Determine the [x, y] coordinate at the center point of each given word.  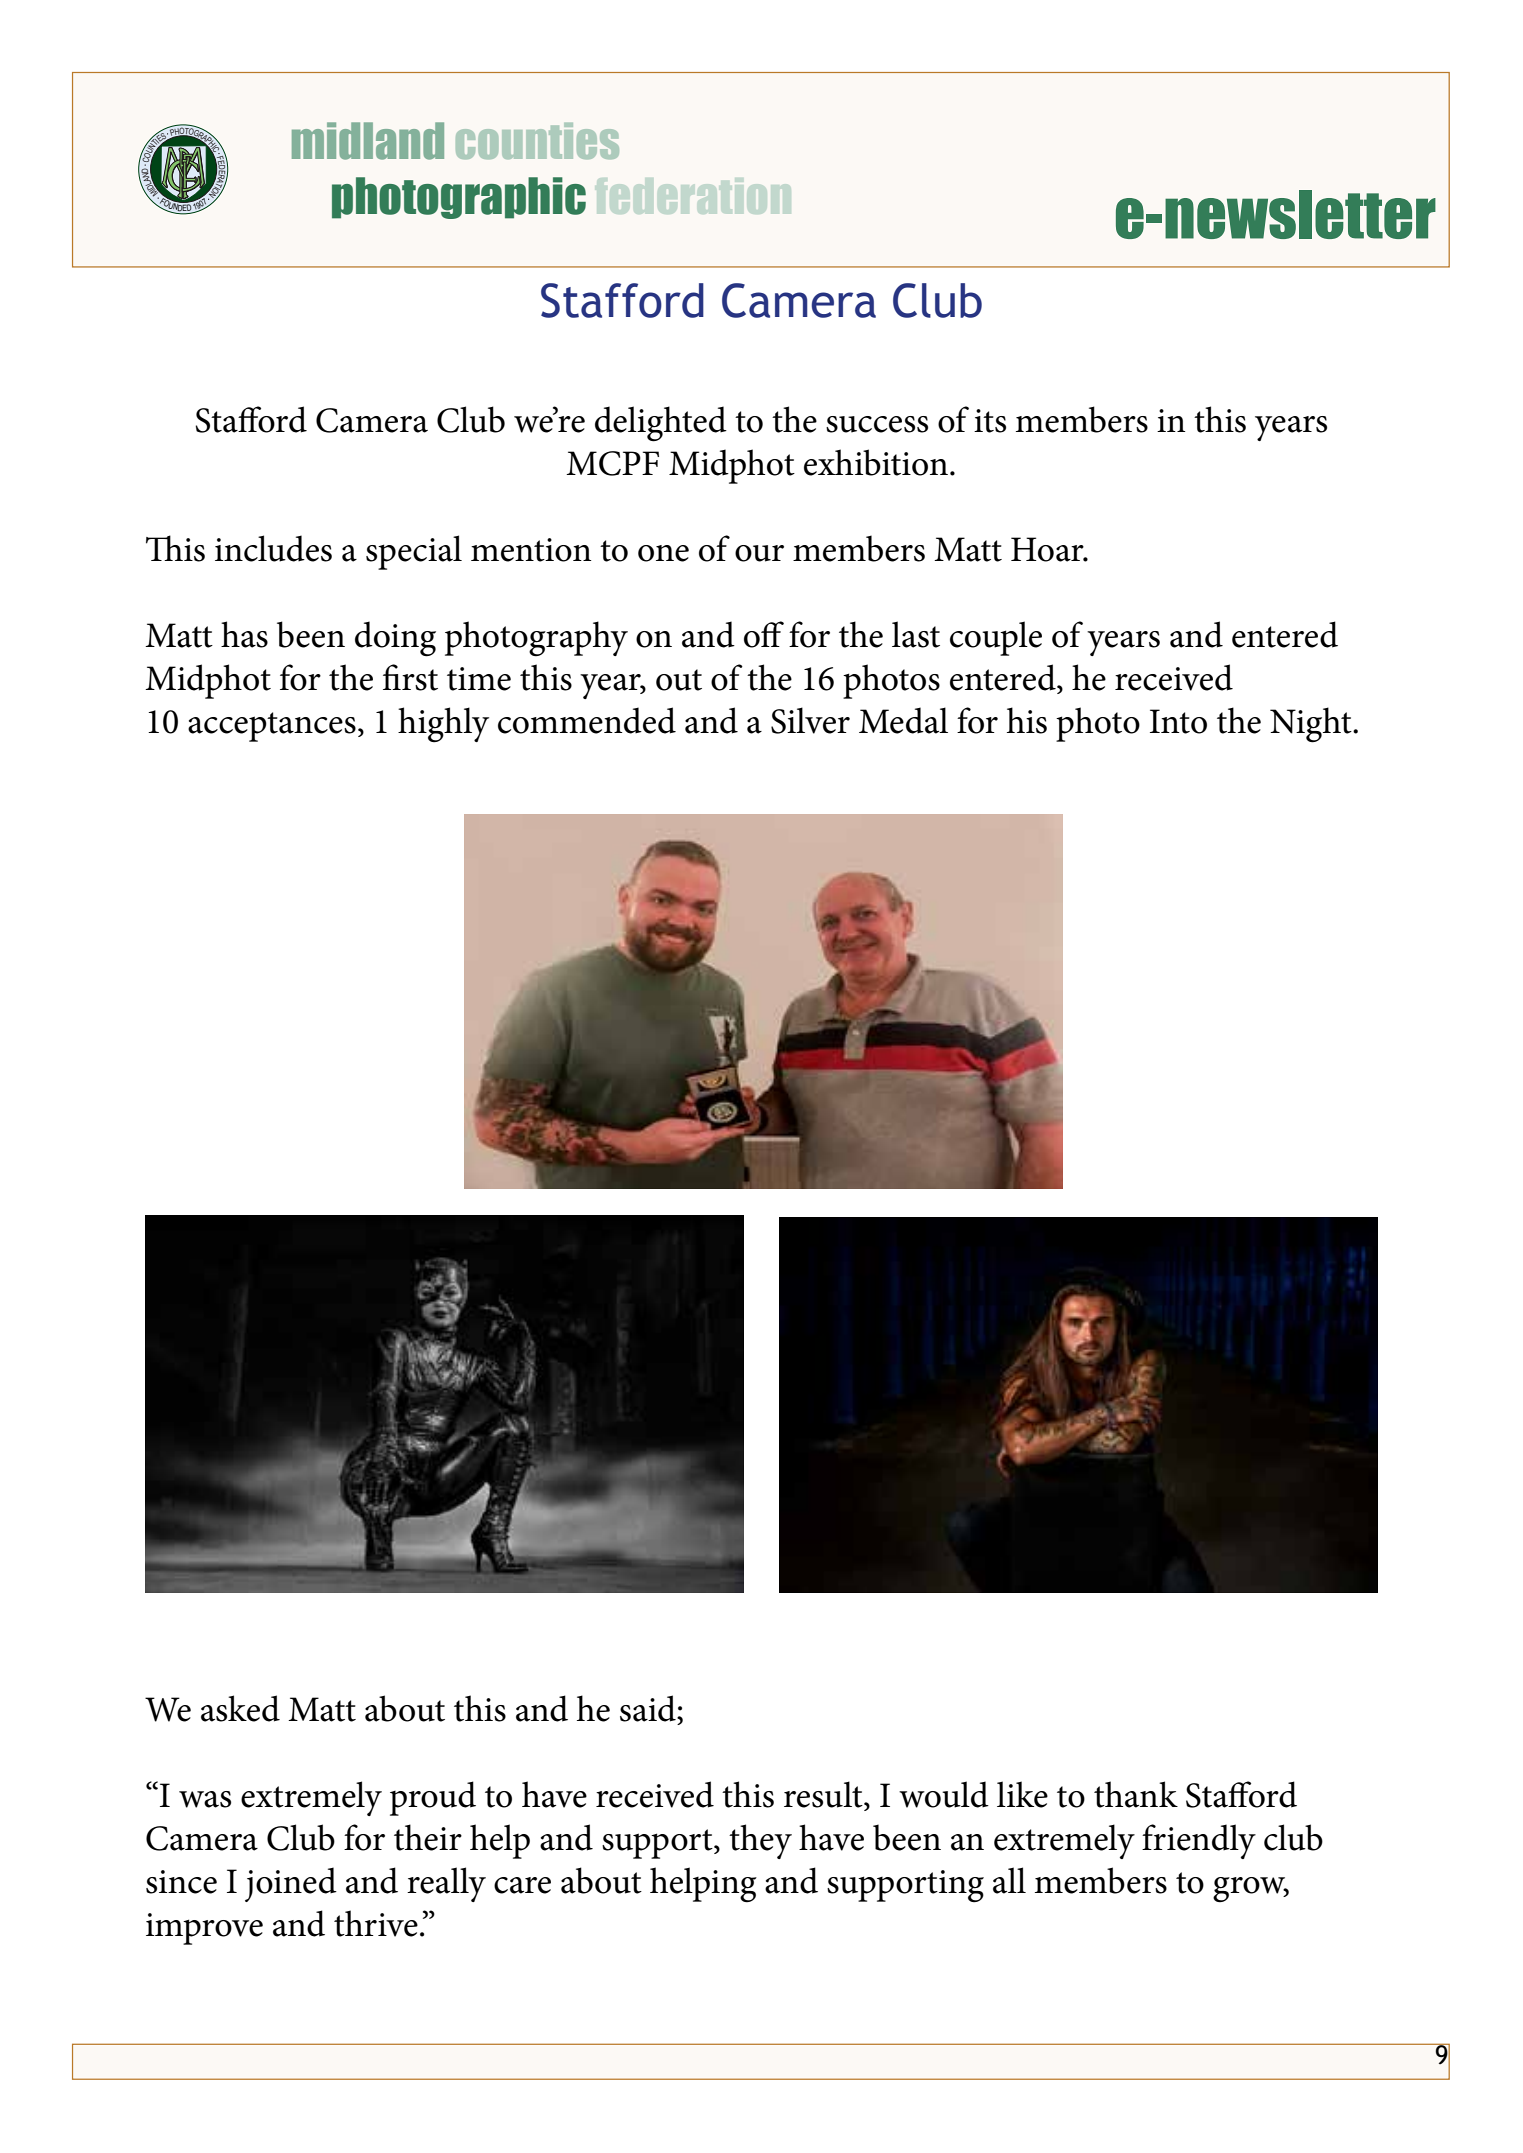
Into [1178, 721]
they [760, 1841]
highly [443, 725]
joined [291, 1884]
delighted [661, 424]
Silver [810, 720]
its [990, 421]
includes [273, 548]
